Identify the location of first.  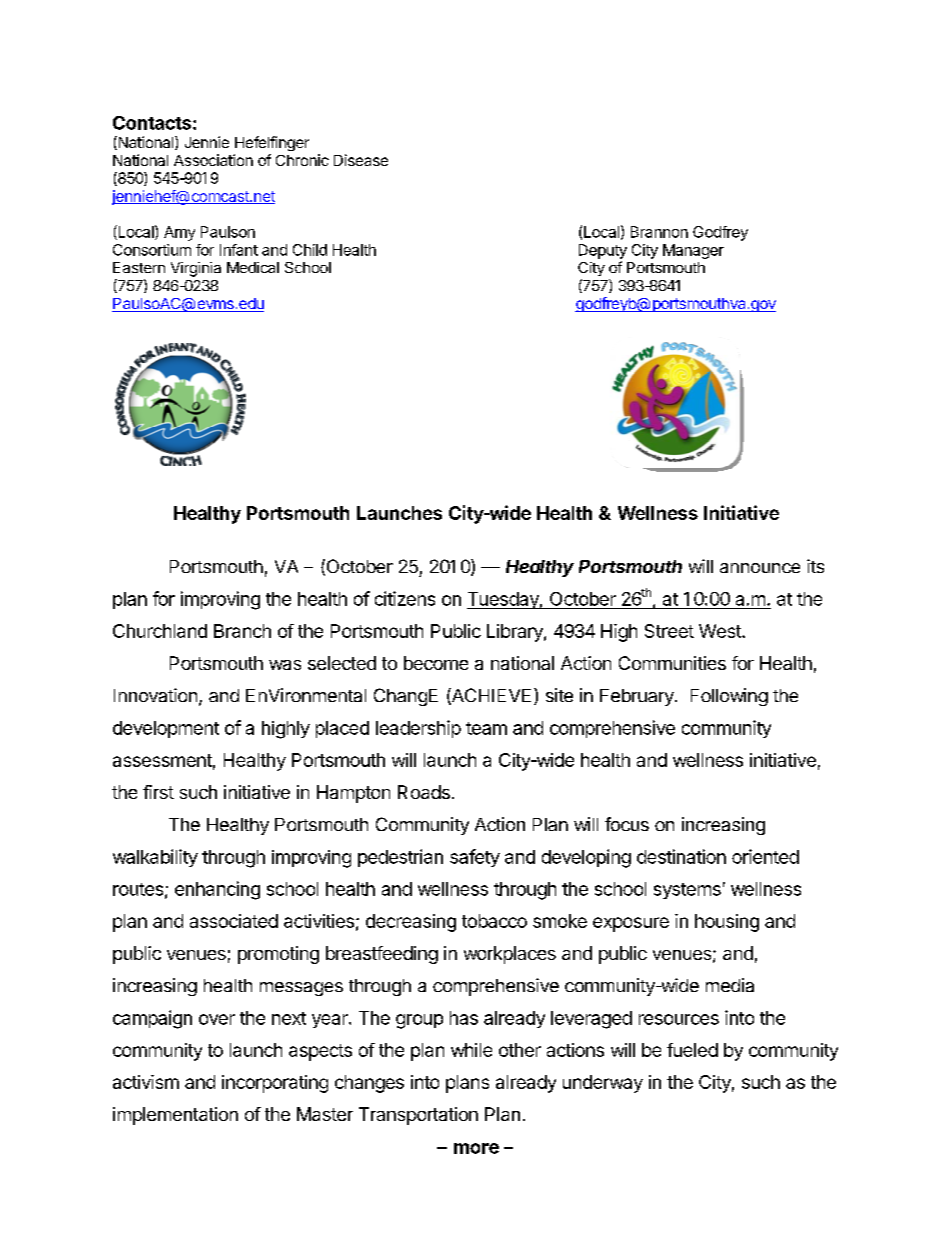
(158, 792).
